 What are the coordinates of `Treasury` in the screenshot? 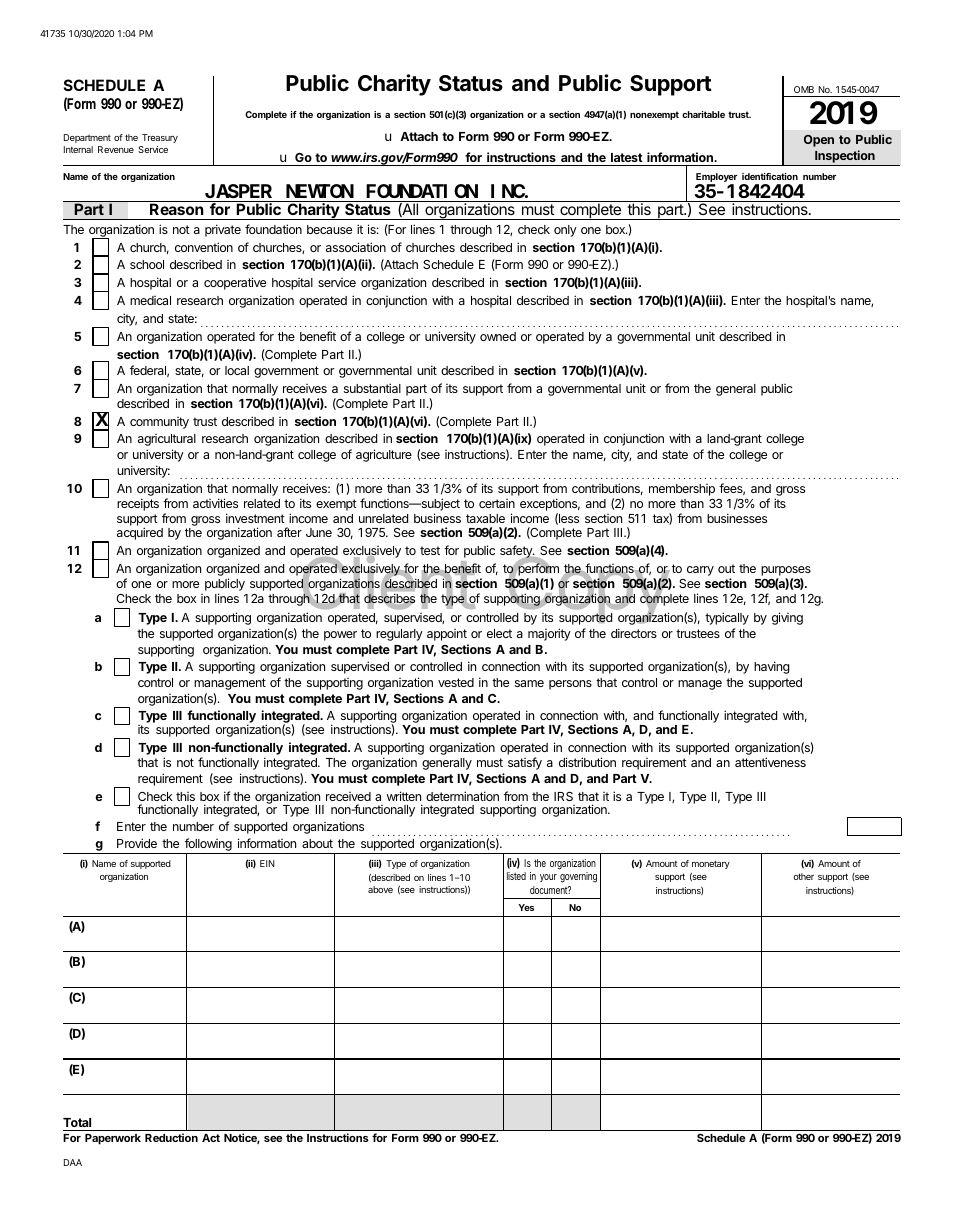 It's located at (160, 138).
